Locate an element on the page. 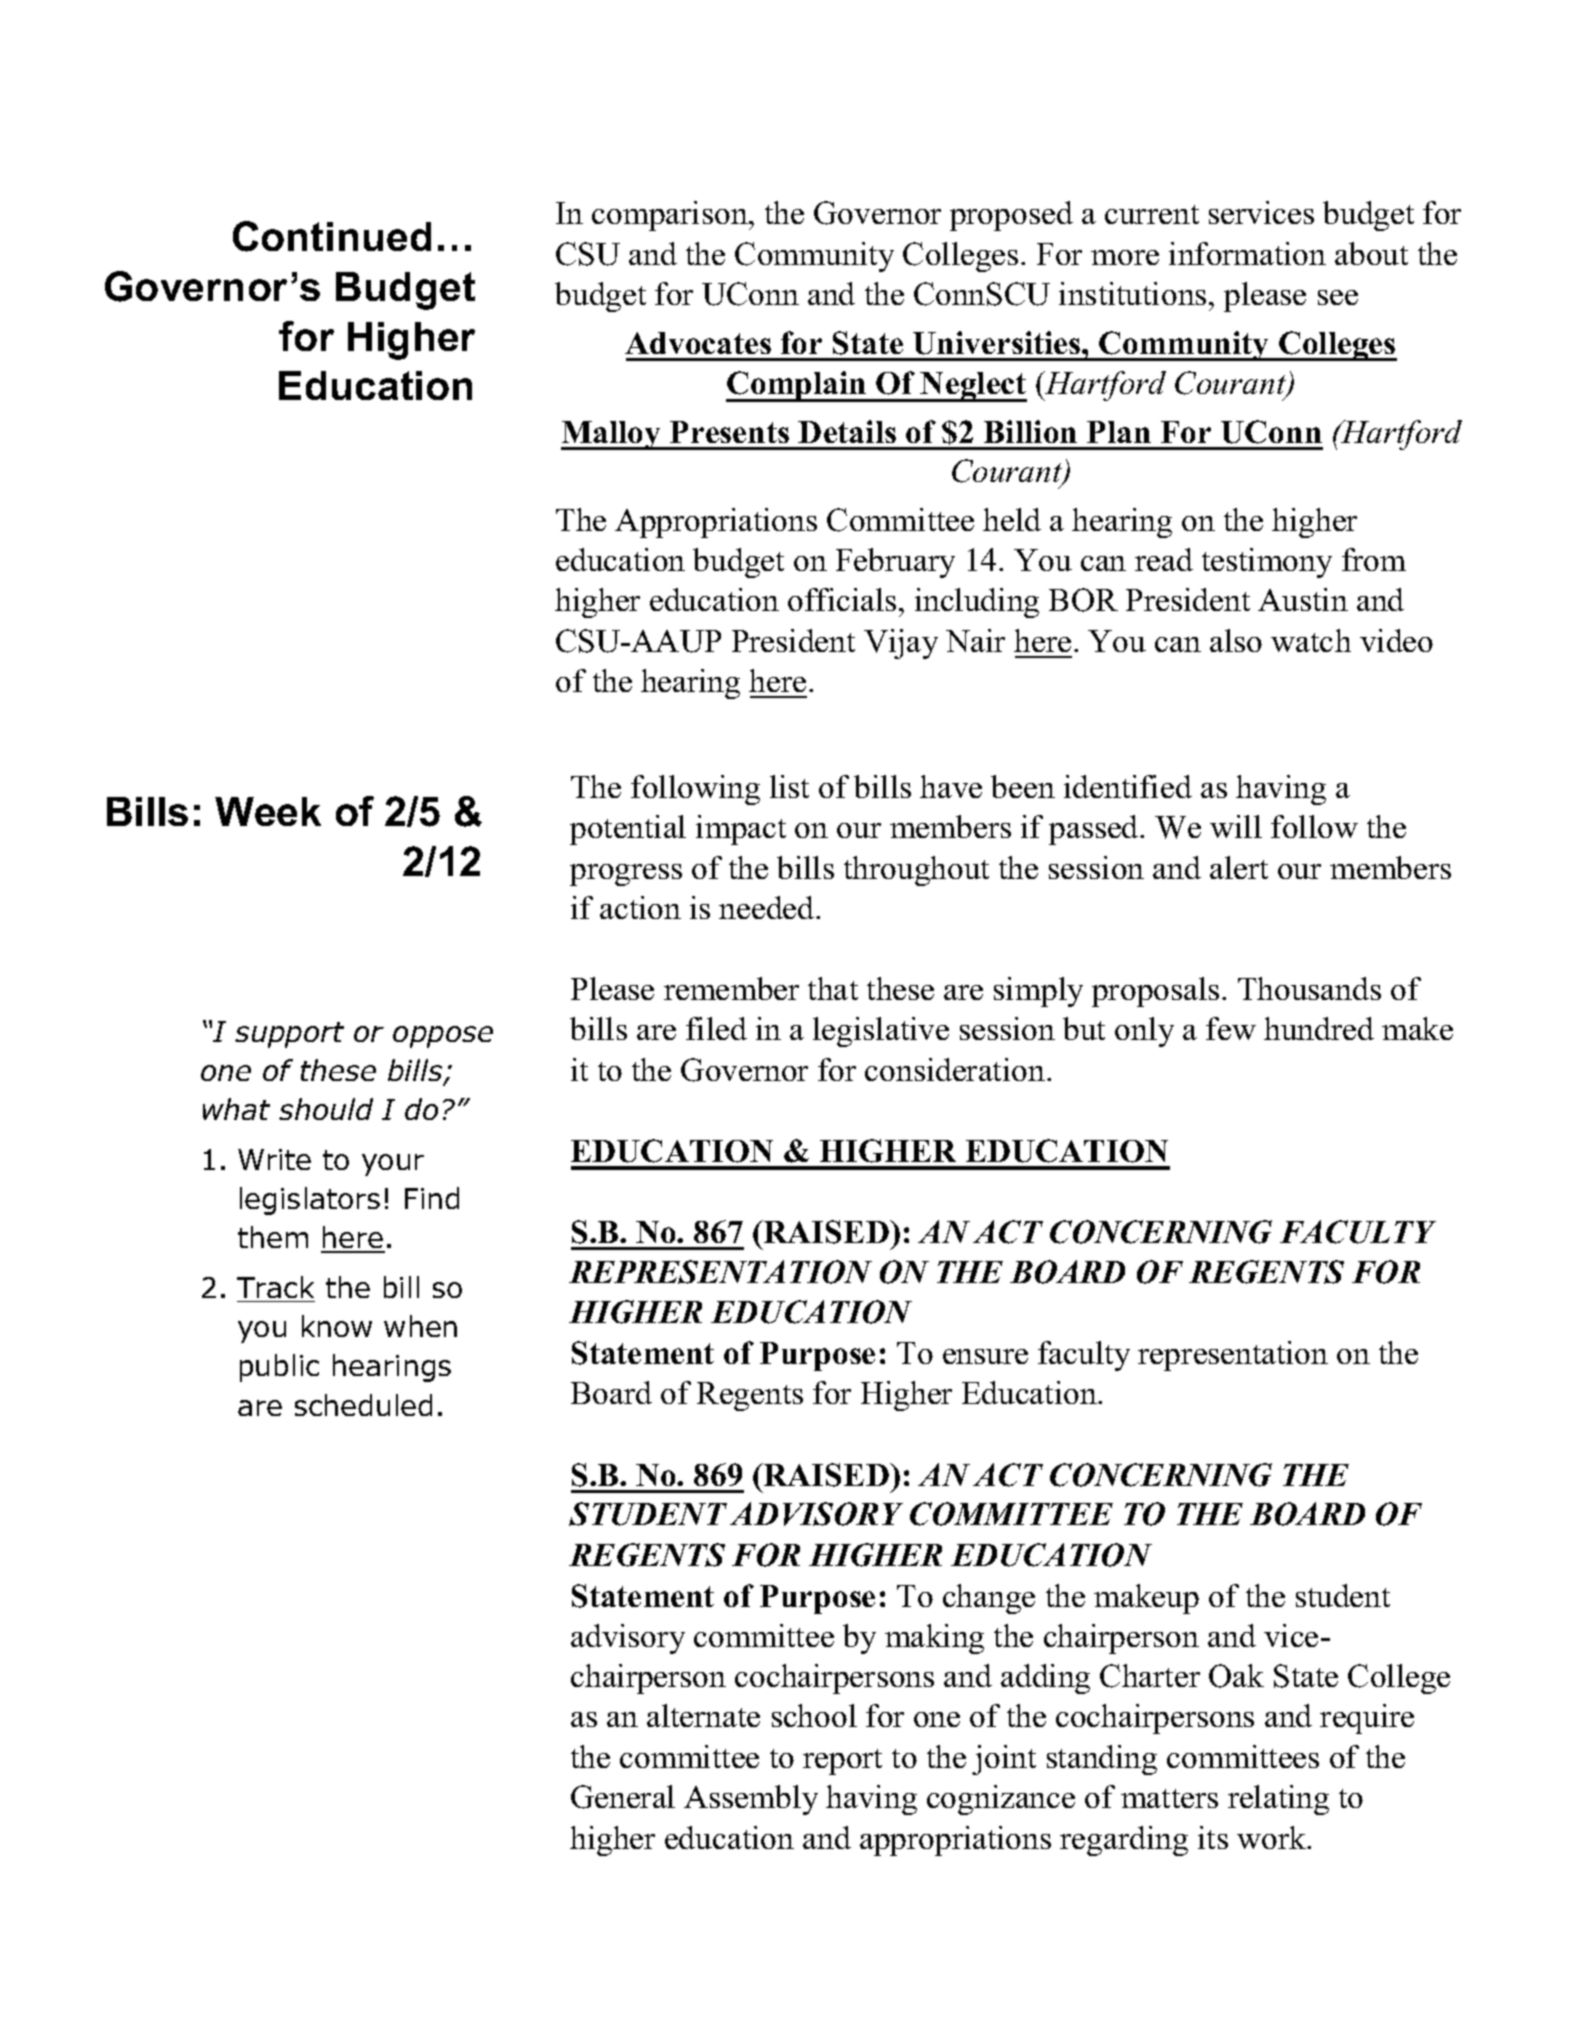 This document has height=2039, width=1575. information is located at coordinates (1247, 253).
